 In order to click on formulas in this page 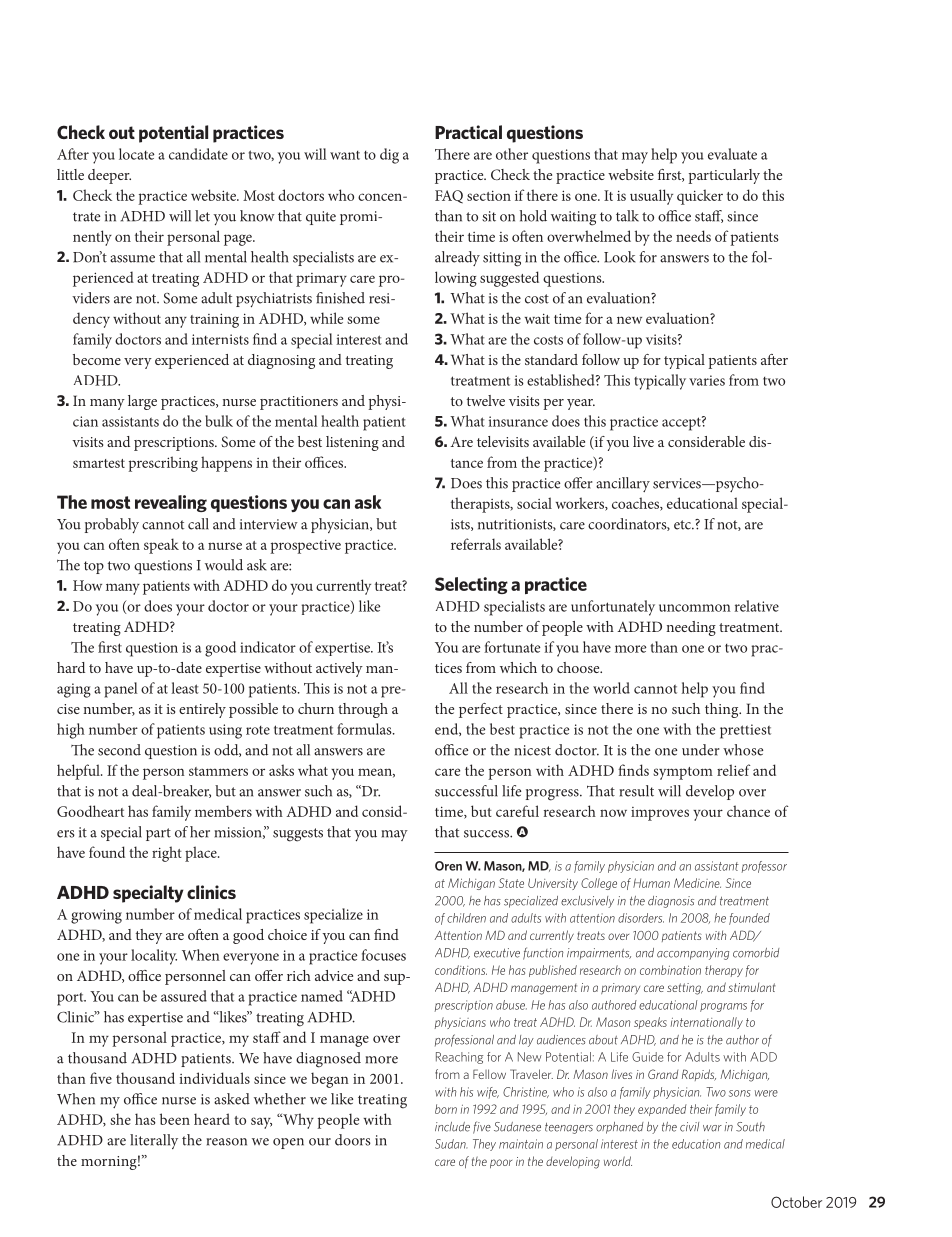, I will do `click(365, 729)`.
